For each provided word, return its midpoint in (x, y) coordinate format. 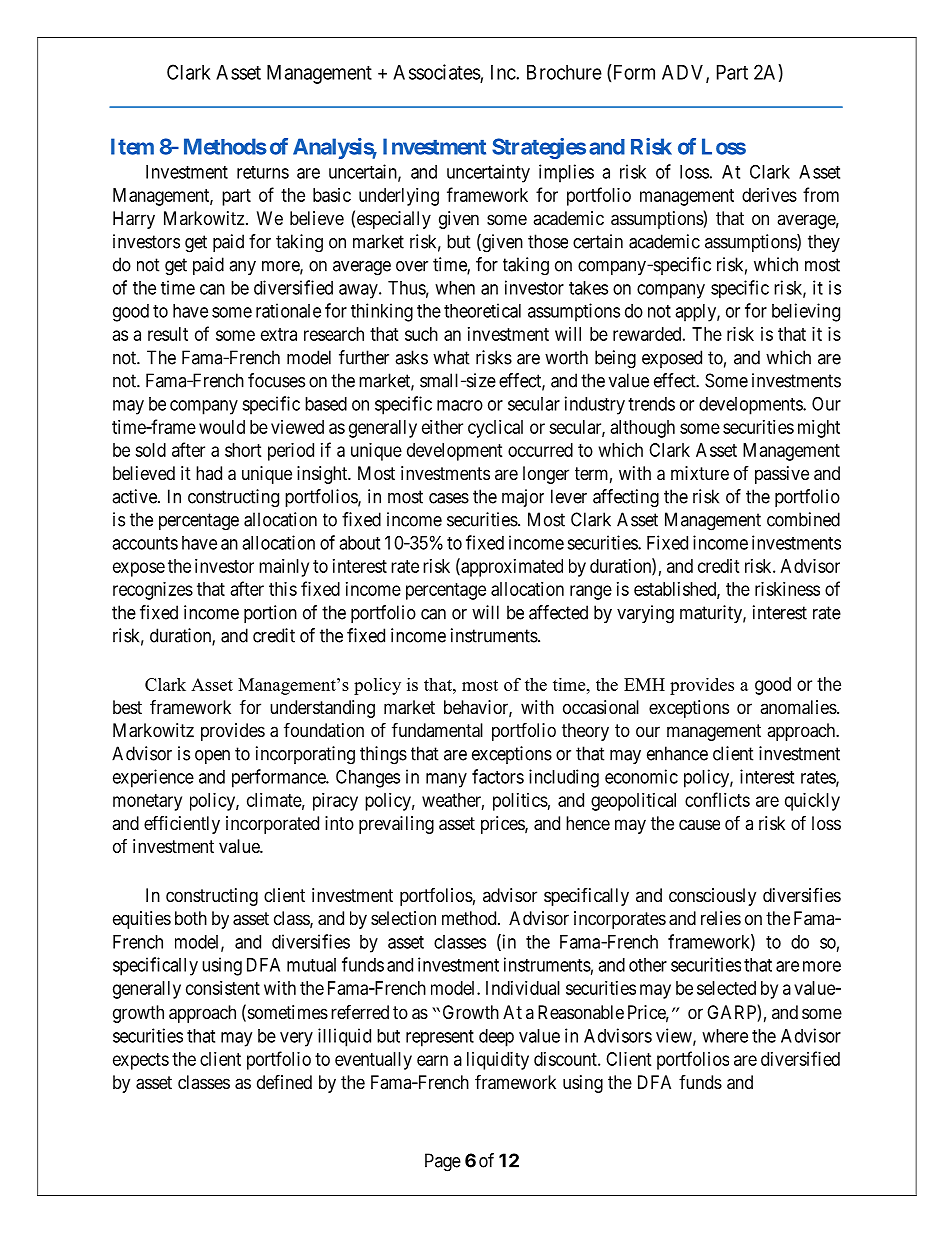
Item (132, 146)
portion (270, 614)
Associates (437, 72)
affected (558, 612)
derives (769, 195)
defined (284, 1081)
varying (645, 614)
